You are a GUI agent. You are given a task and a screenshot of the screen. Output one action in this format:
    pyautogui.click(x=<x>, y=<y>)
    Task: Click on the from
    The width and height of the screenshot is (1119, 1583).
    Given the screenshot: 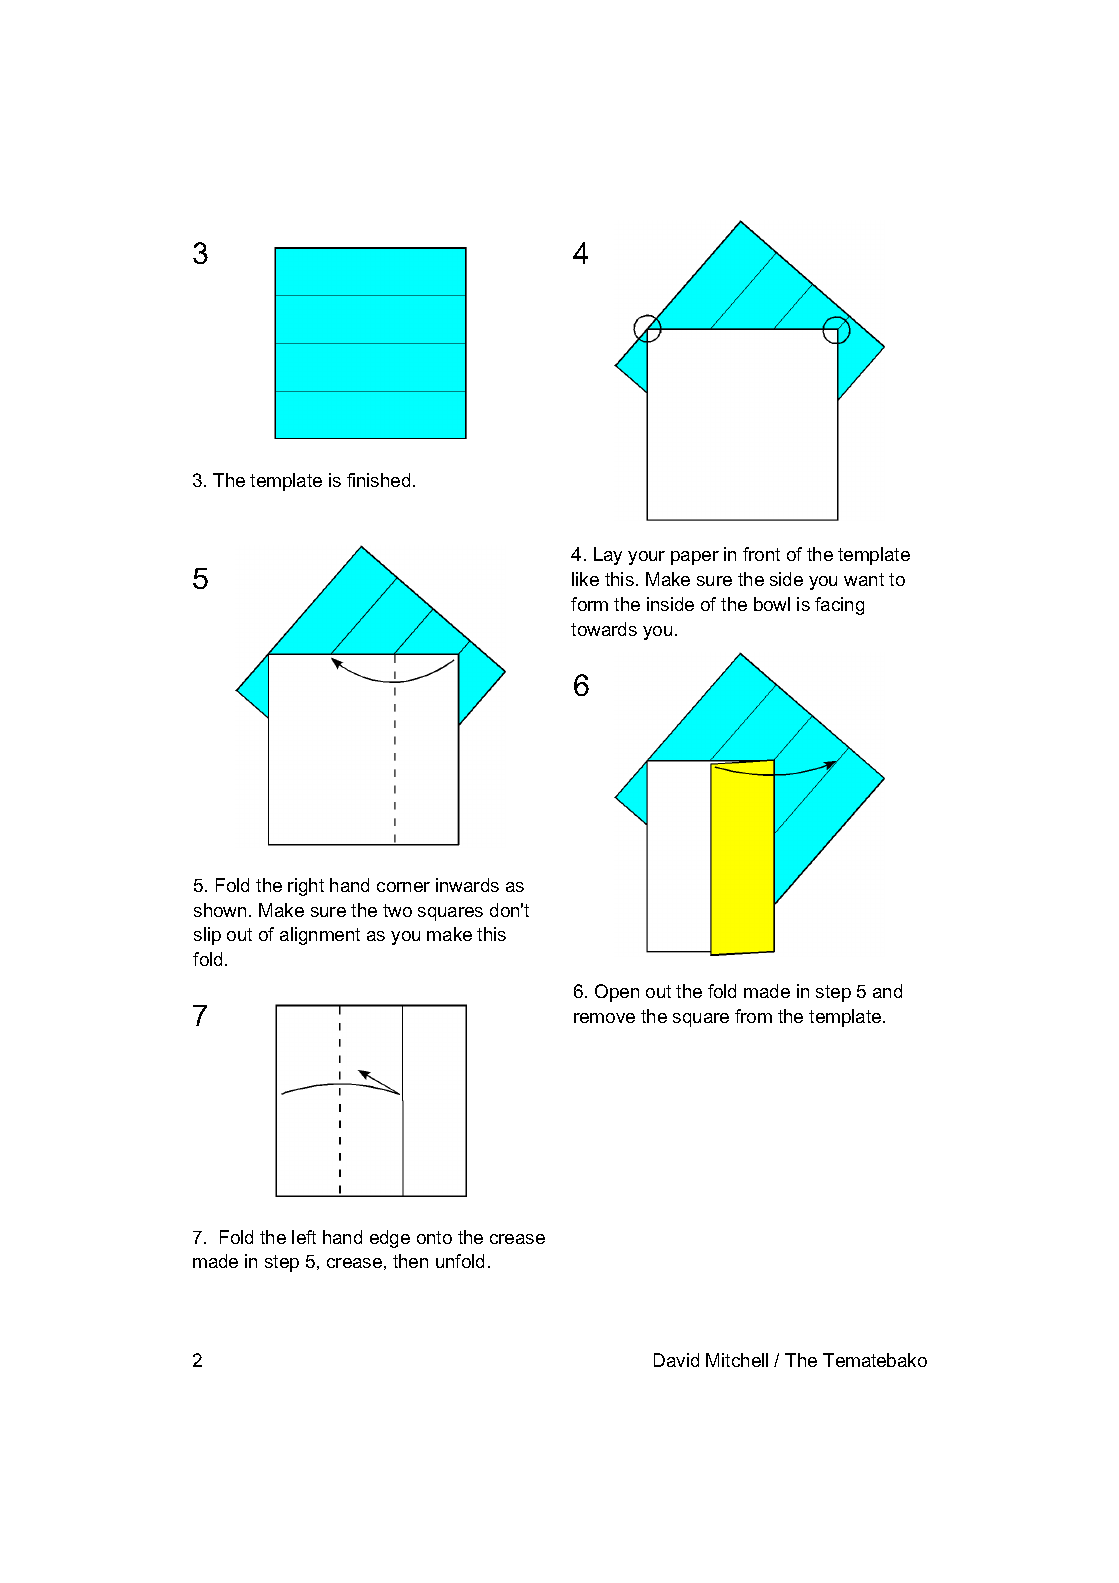 What is the action you would take?
    pyautogui.click(x=753, y=1016)
